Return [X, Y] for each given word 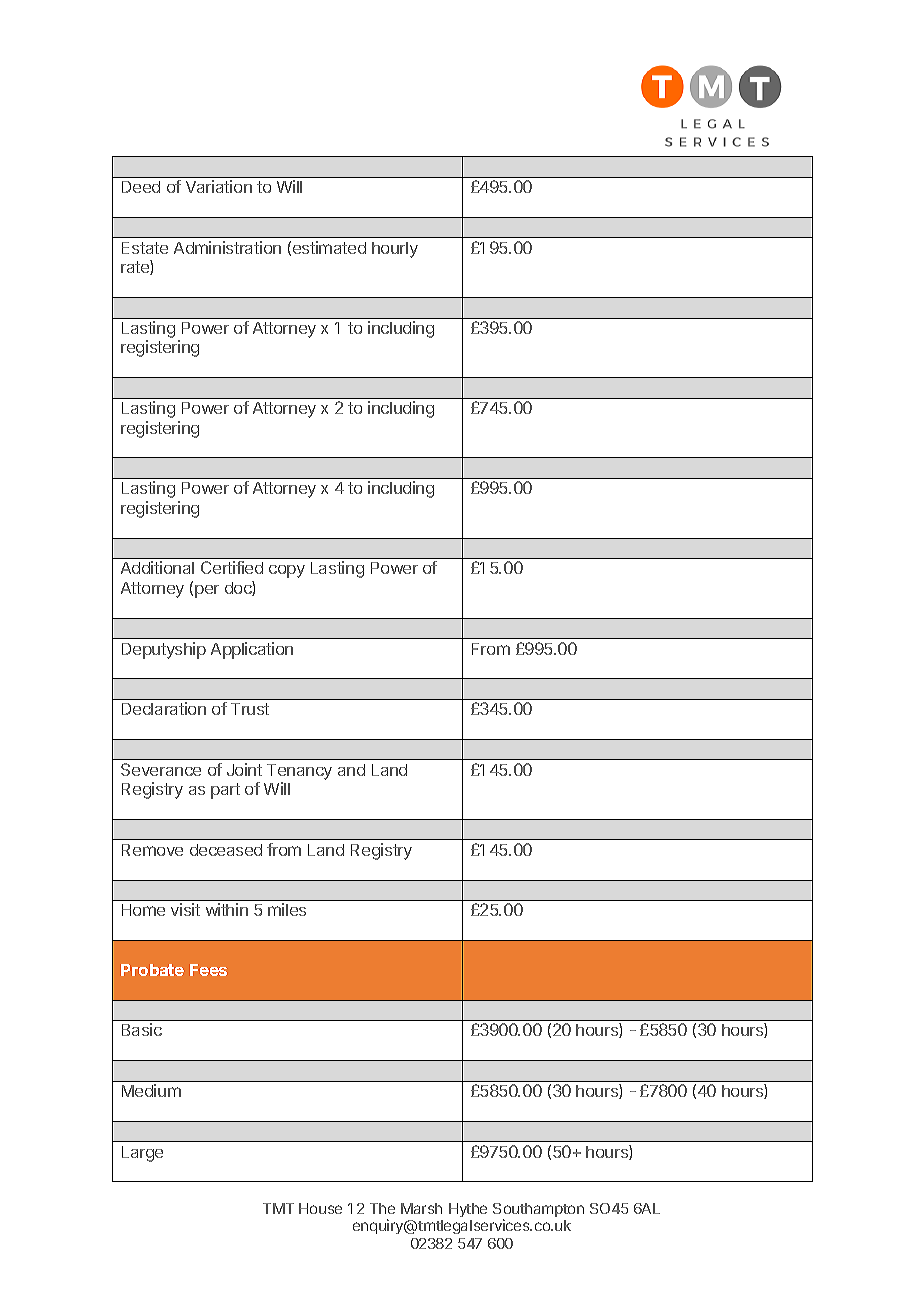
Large [142, 1154]
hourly [395, 250]
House [320, 1208]
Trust [250, 709]
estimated [329, 247]
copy [287, 571]
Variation [219, 186]
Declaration [164, 708]
